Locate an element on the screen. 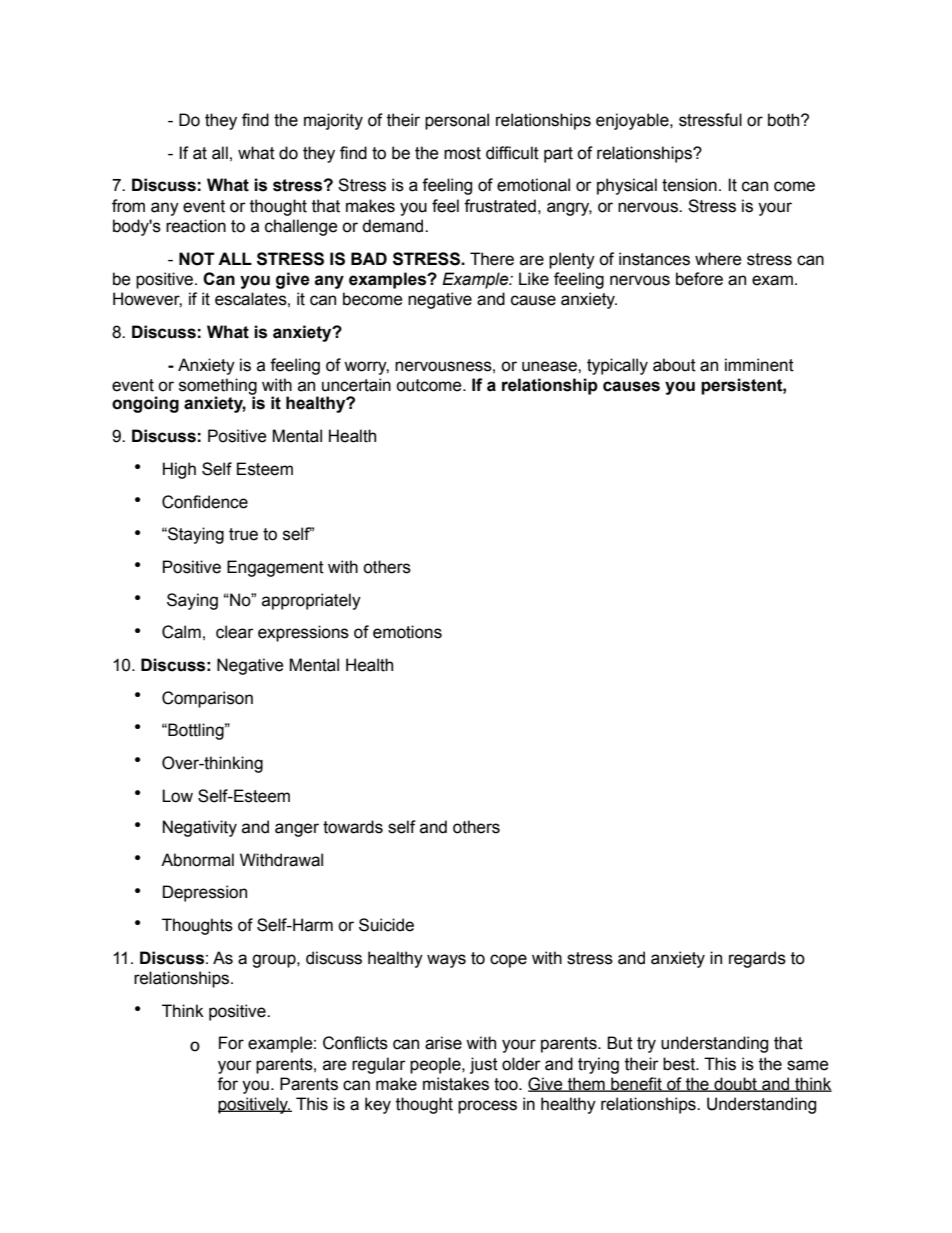  Abnormal is located at coordinates (197, 860).
